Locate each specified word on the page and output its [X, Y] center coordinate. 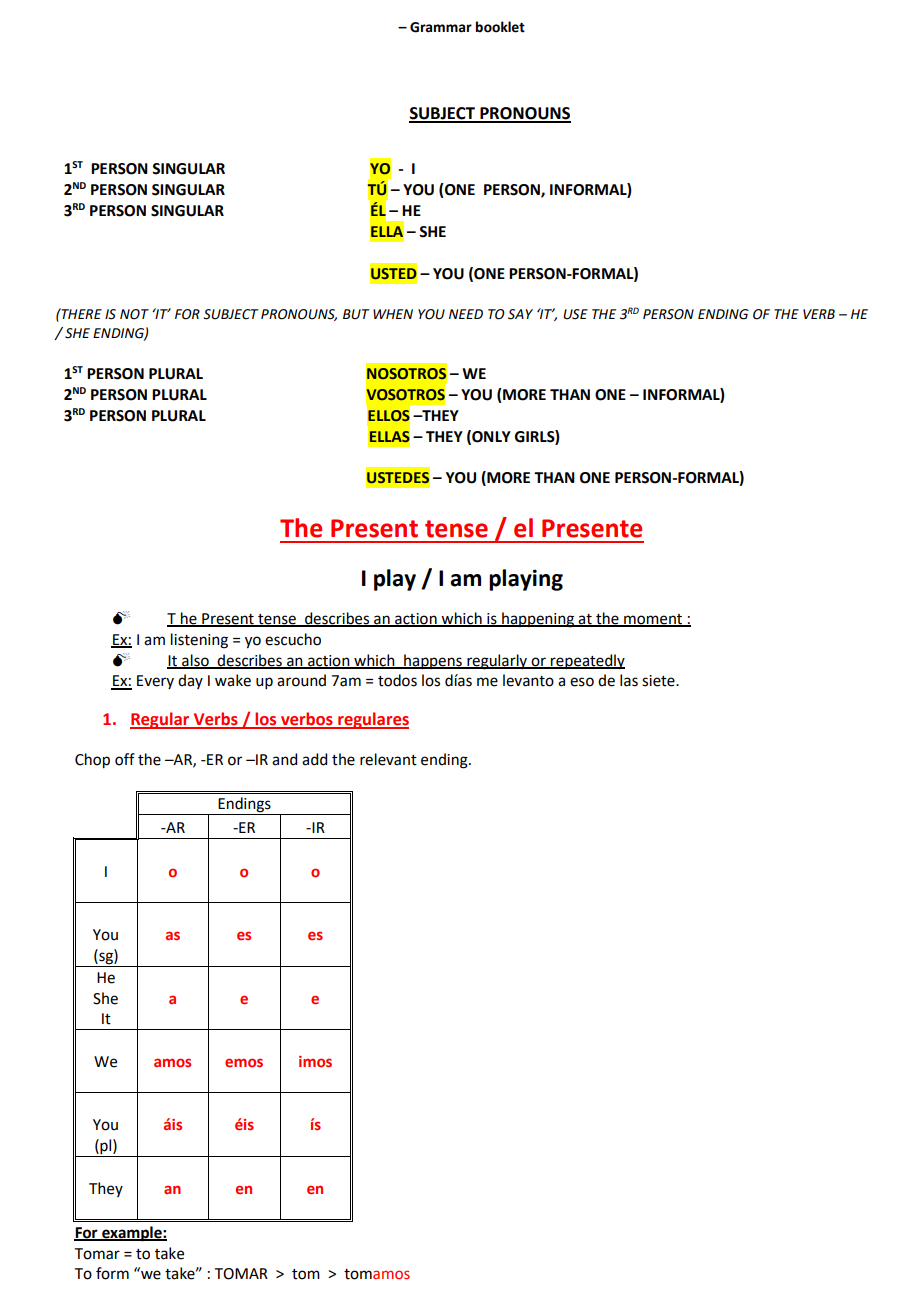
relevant [388, 759]
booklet [500, 27]
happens [433, 661]
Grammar [441, 27]
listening [199, 641]
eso [582, 682]
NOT [134, 314]
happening [538, 620]
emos [244, 1062]
